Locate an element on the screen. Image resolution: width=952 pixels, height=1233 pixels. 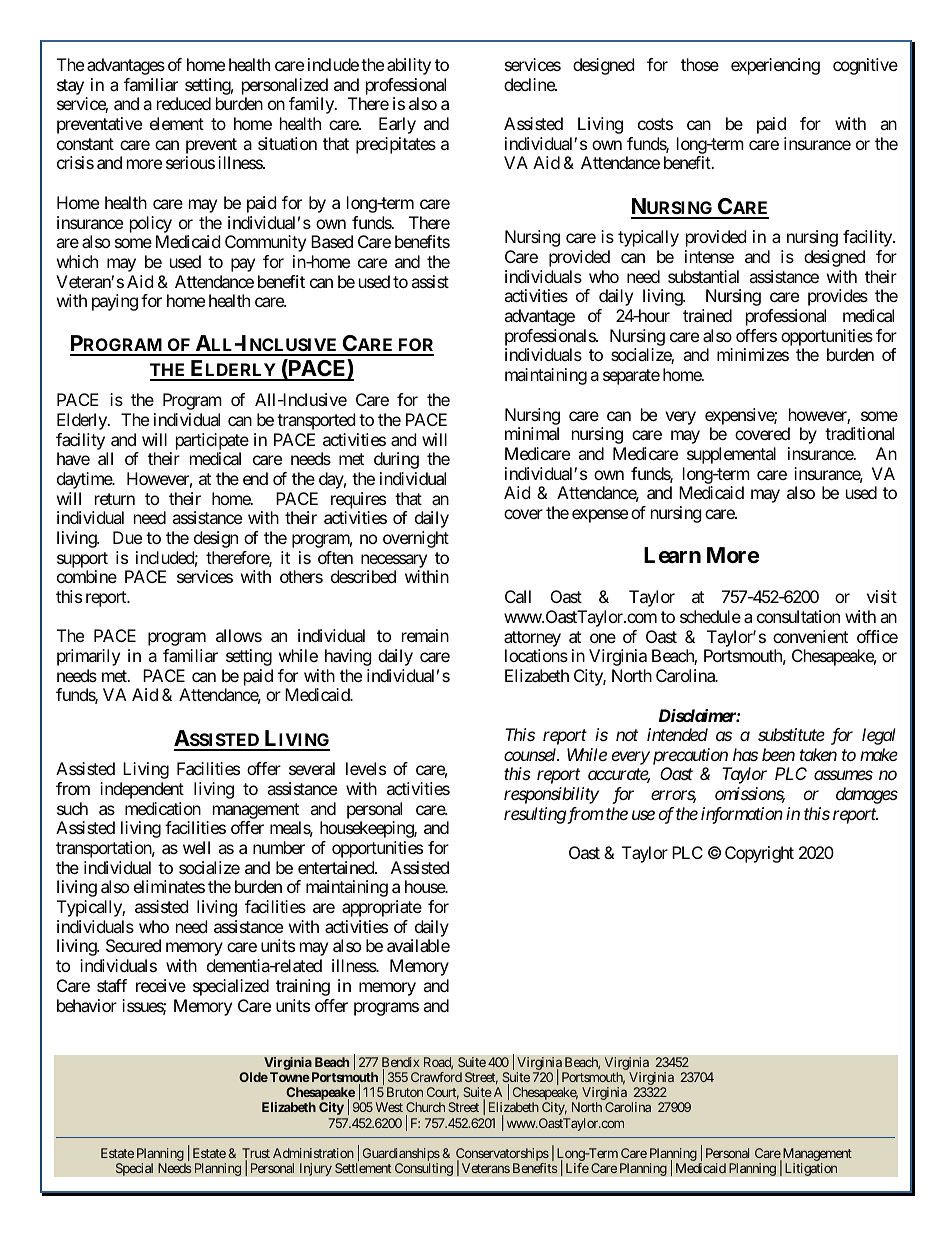
independent is located at coordinates (142, 790).
